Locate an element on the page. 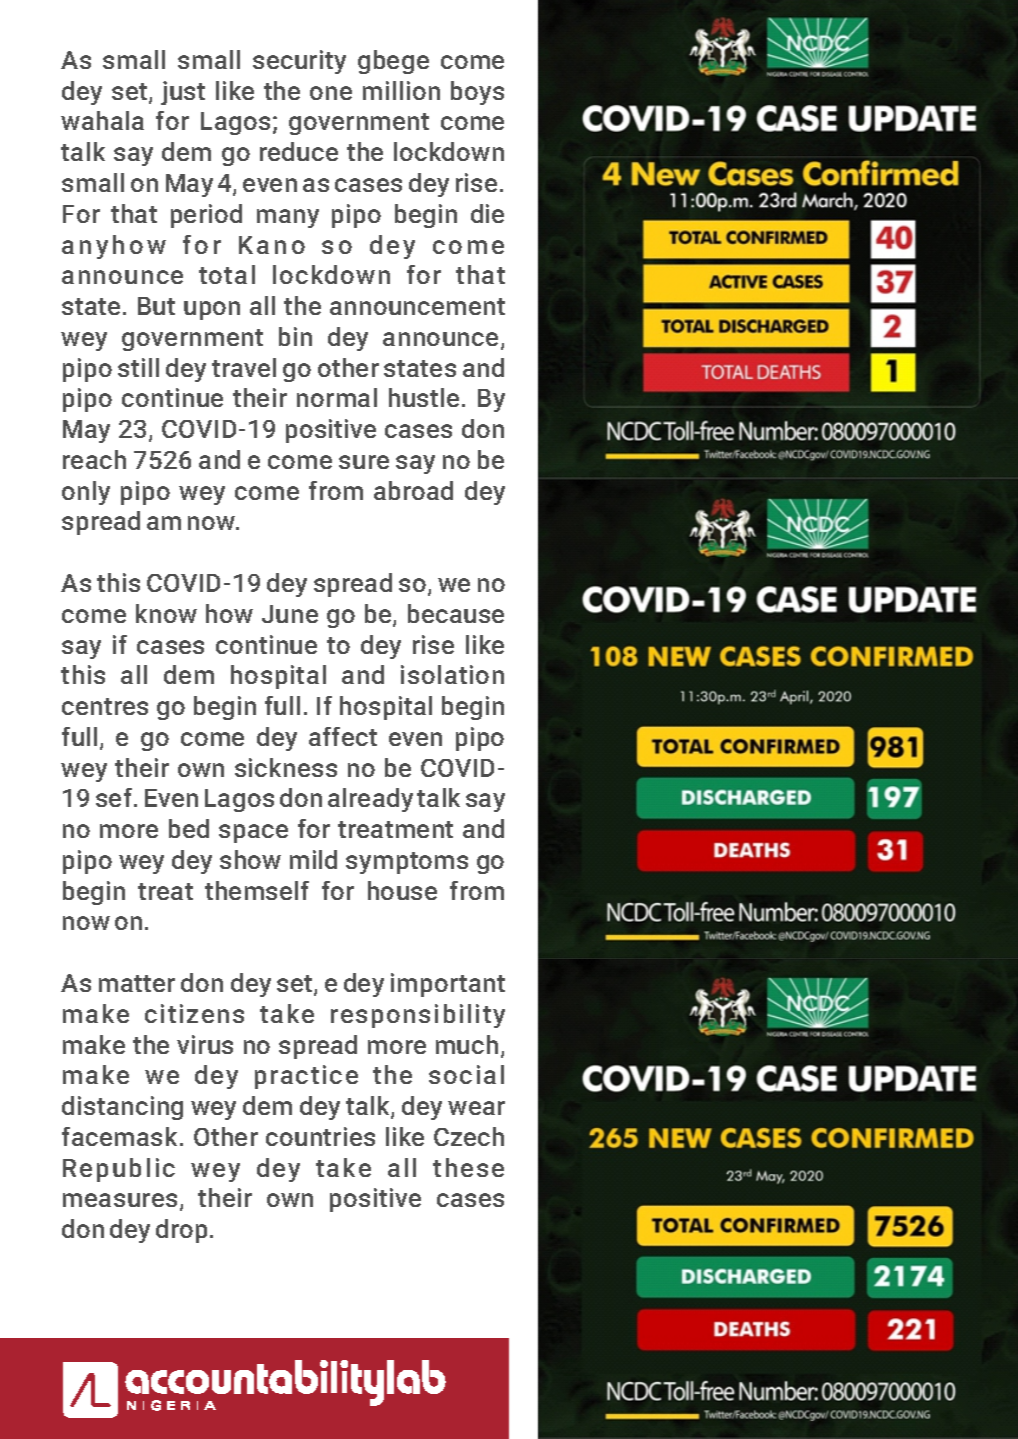  normal is located at coordinates (337, 397).
